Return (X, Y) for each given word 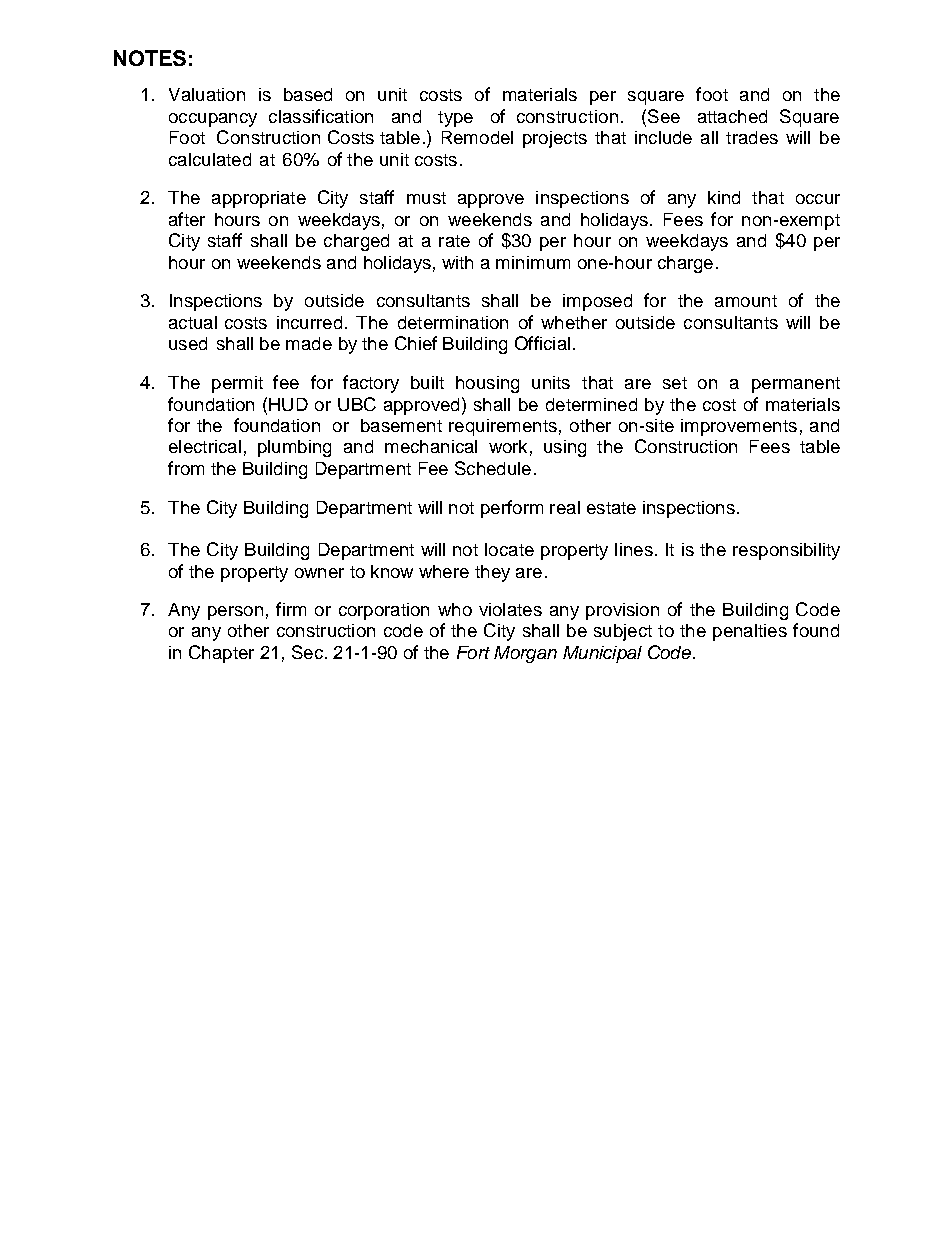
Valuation (207, 94)
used (188, 343)
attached (732, 116)
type (455, 119)
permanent (796, 385)
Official (542, 343)
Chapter (221, 654)
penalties (750, 632)
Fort (473, 652)
